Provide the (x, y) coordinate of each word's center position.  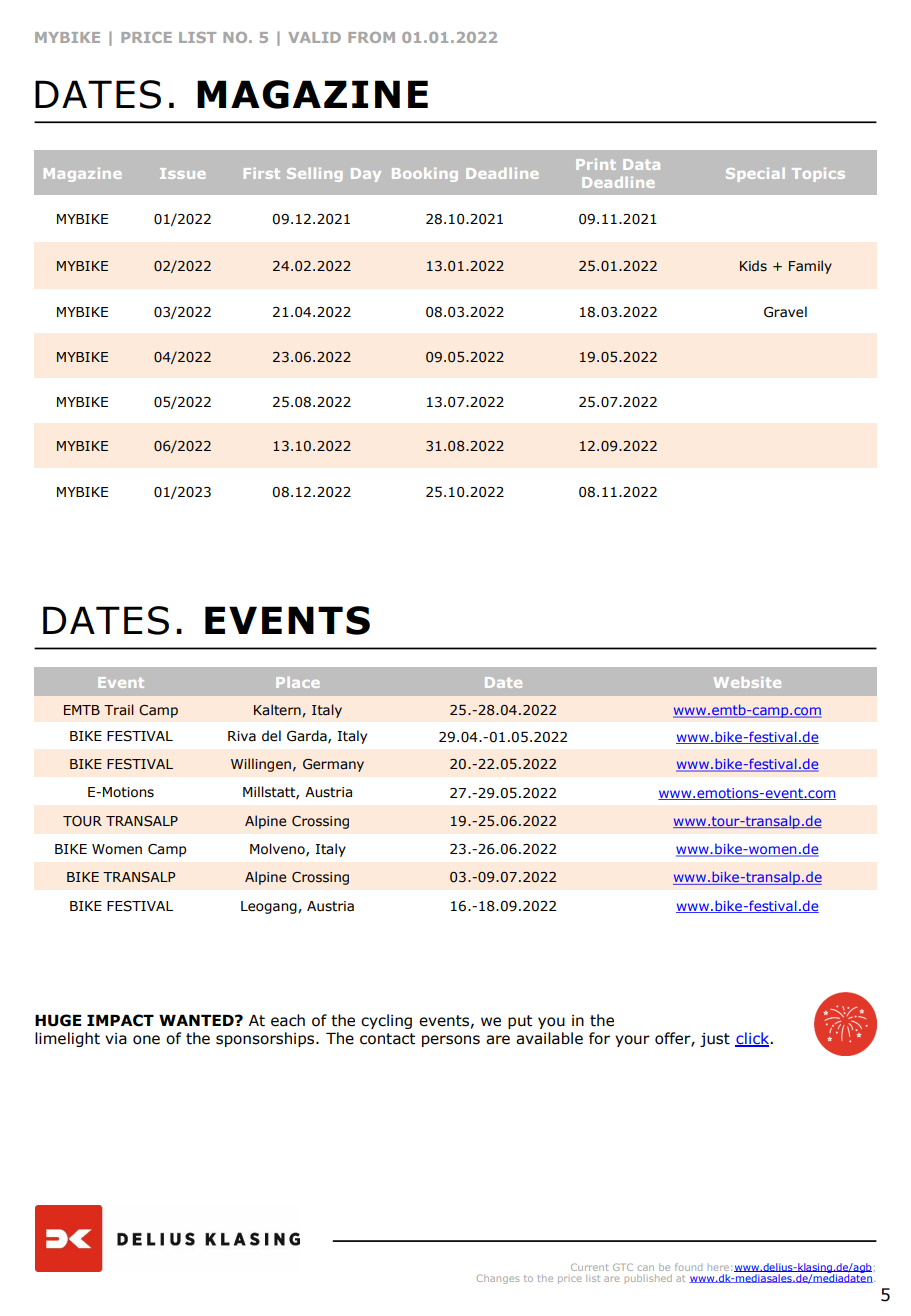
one (146, 1040)
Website (747, 682)
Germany (333, 765)
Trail (119, 709)
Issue (182, 173)
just (715, 1040)
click (753, 1039)
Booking (425, 175)
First (262, 173)
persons (451, 1041)
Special (755, 175)
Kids (753, 266)
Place (297, 682)
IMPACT (120, 1020)
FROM (371, 37)
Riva (242, 736)
